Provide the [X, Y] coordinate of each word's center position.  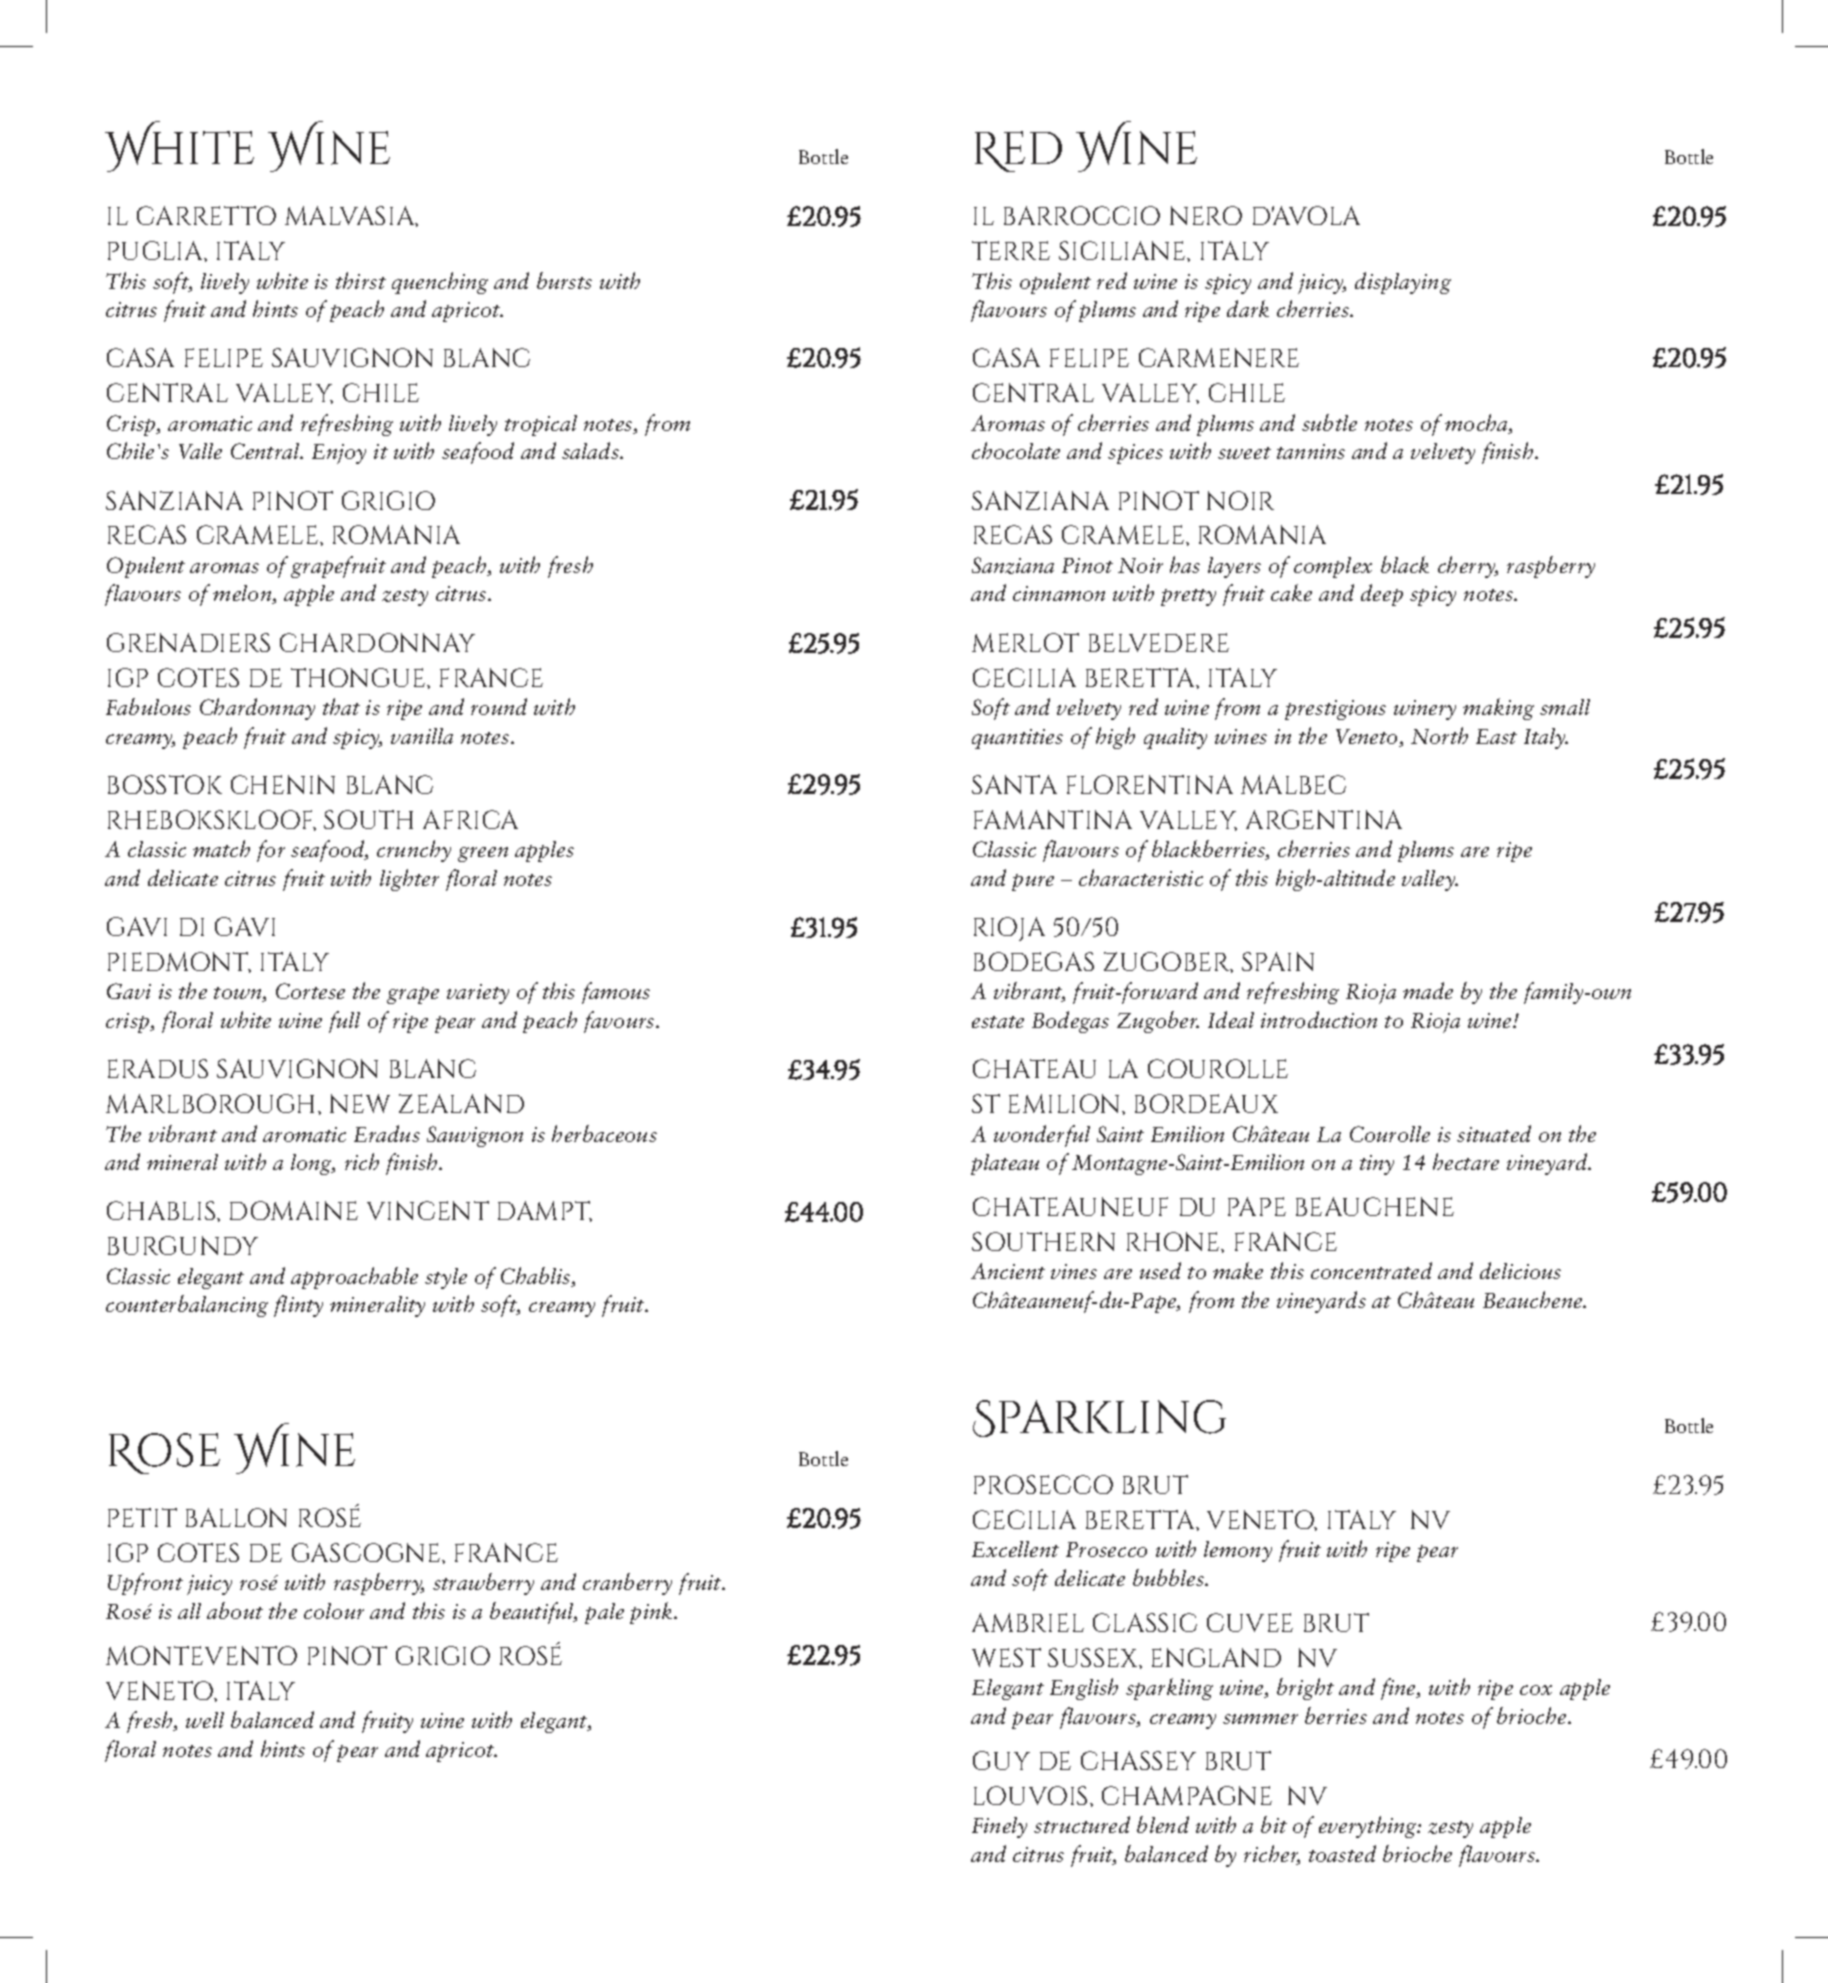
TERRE [1011, 250]
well [205, 1720]
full [344, 1022]
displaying [1403, 283]
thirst [361, 280]
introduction [1319, 1019]
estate [998, 1022]
